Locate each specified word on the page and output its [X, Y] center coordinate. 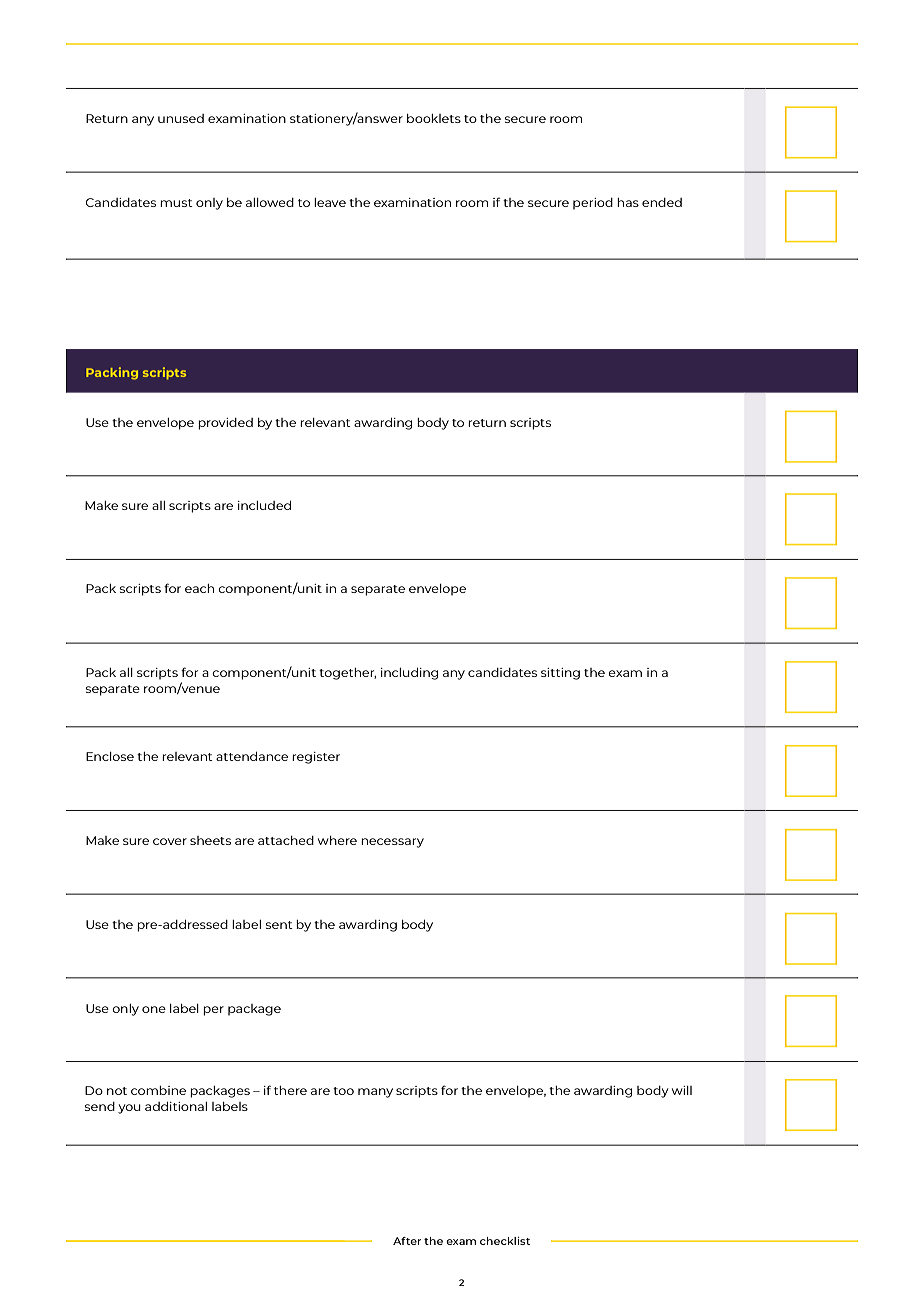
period [593, 204]
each [199, 588]
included [264, 505]
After [407, 1241]
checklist [505, 1241]
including [409, 674]
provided [225, 424]
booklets [434, 118]
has [628, 202]
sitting [560, 674]
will [682, 1090]
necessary [392, 843]
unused [181, 118]
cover [170, 841]
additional [176, 1106]
